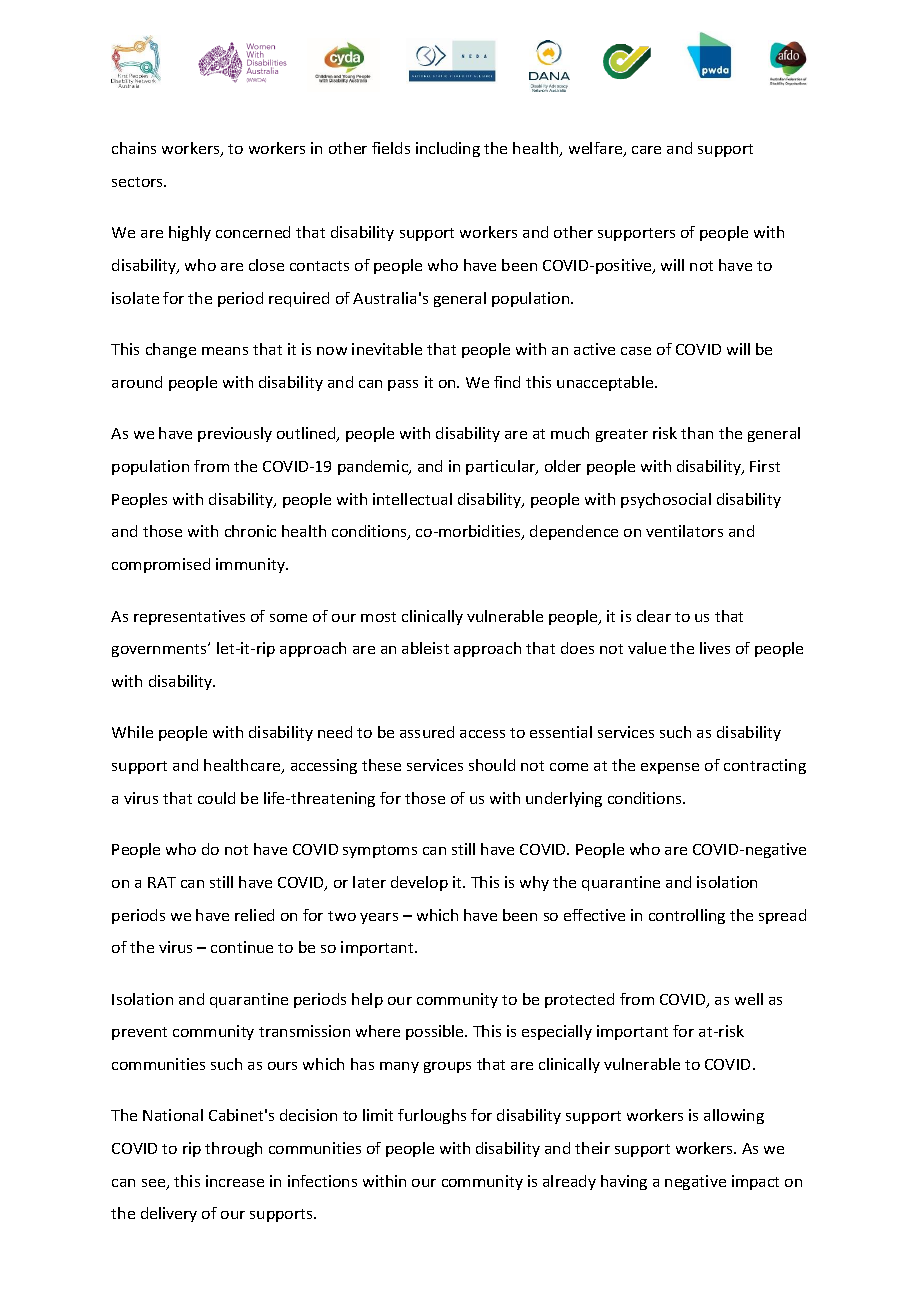 The height and width of the screenshot is (1308, 924). What do you see at coordinates (425, 648) in the screenshot?
I see `ableist` at bounding box center [425, 648].
